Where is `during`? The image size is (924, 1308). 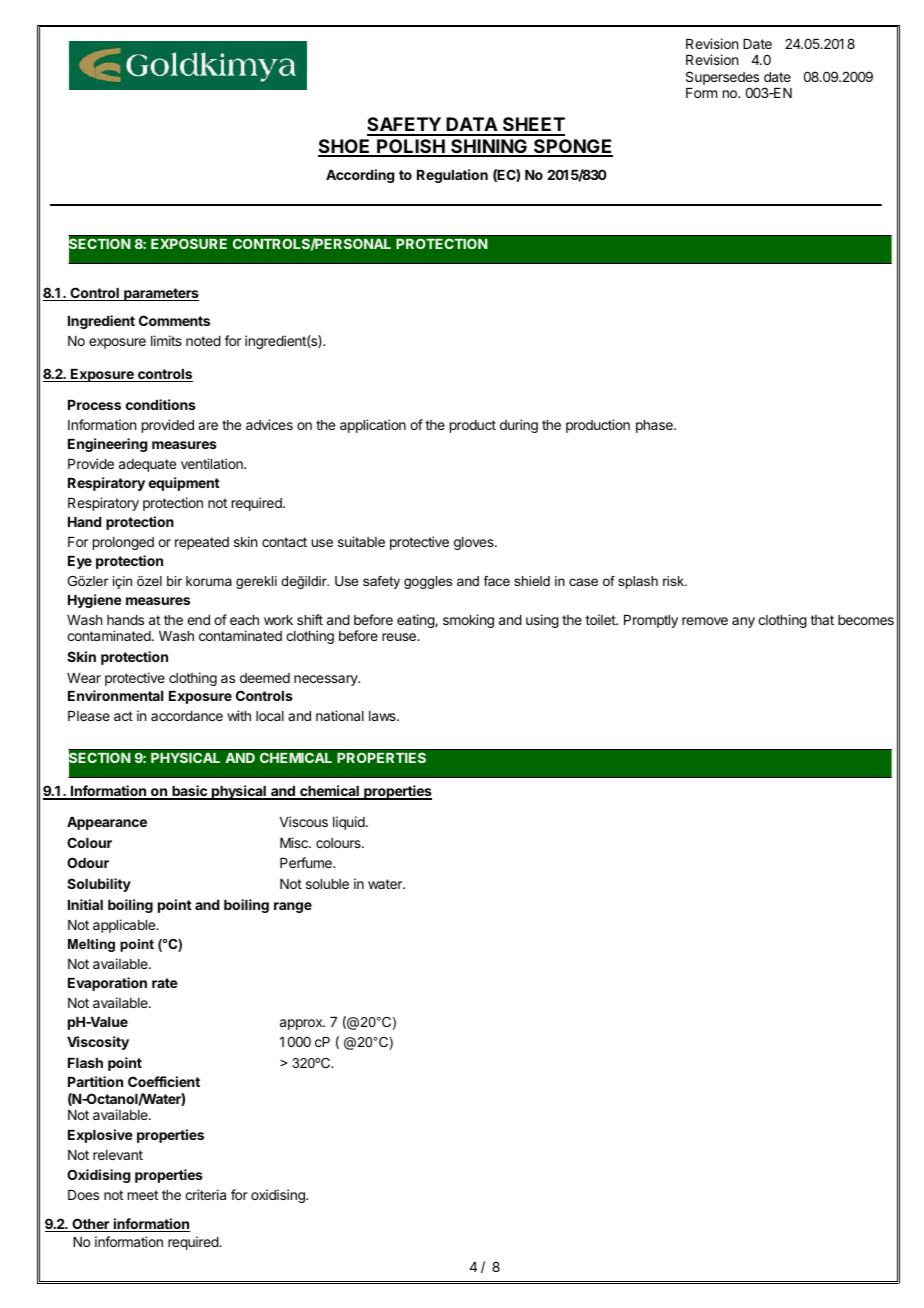 during is located at coordinates (519, 426).
